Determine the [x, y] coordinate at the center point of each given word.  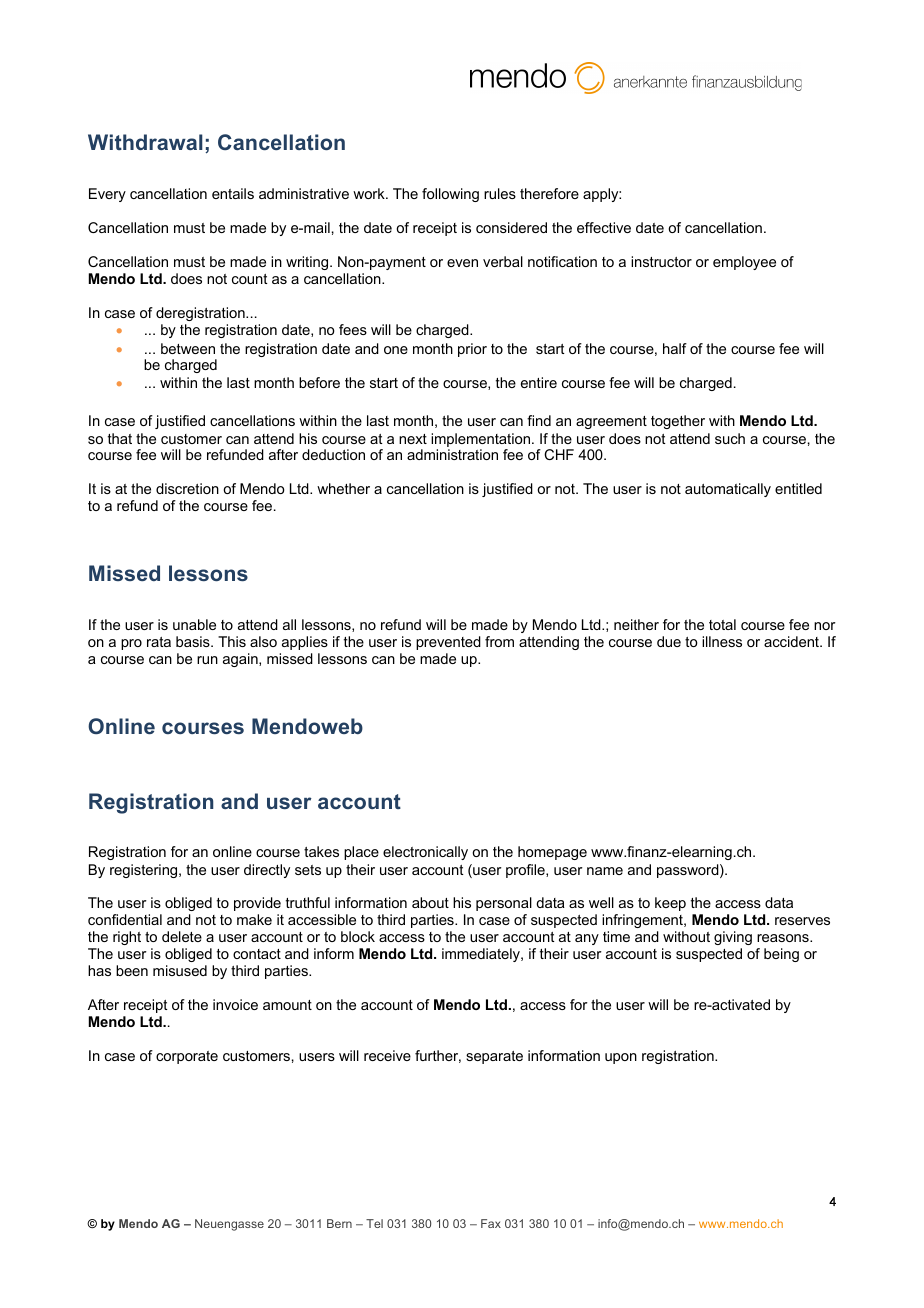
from [499, 641]
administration [452, 454]
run [207, 660]
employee [744, 263]
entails [233, 193]
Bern [339, 1223]
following [450, 195]
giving [733, 938]
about [430, 902]
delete [182, 936]
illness [722, 641]
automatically [728, 490]
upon [621, 1058]
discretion [187, 488]
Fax [491, 1223]
